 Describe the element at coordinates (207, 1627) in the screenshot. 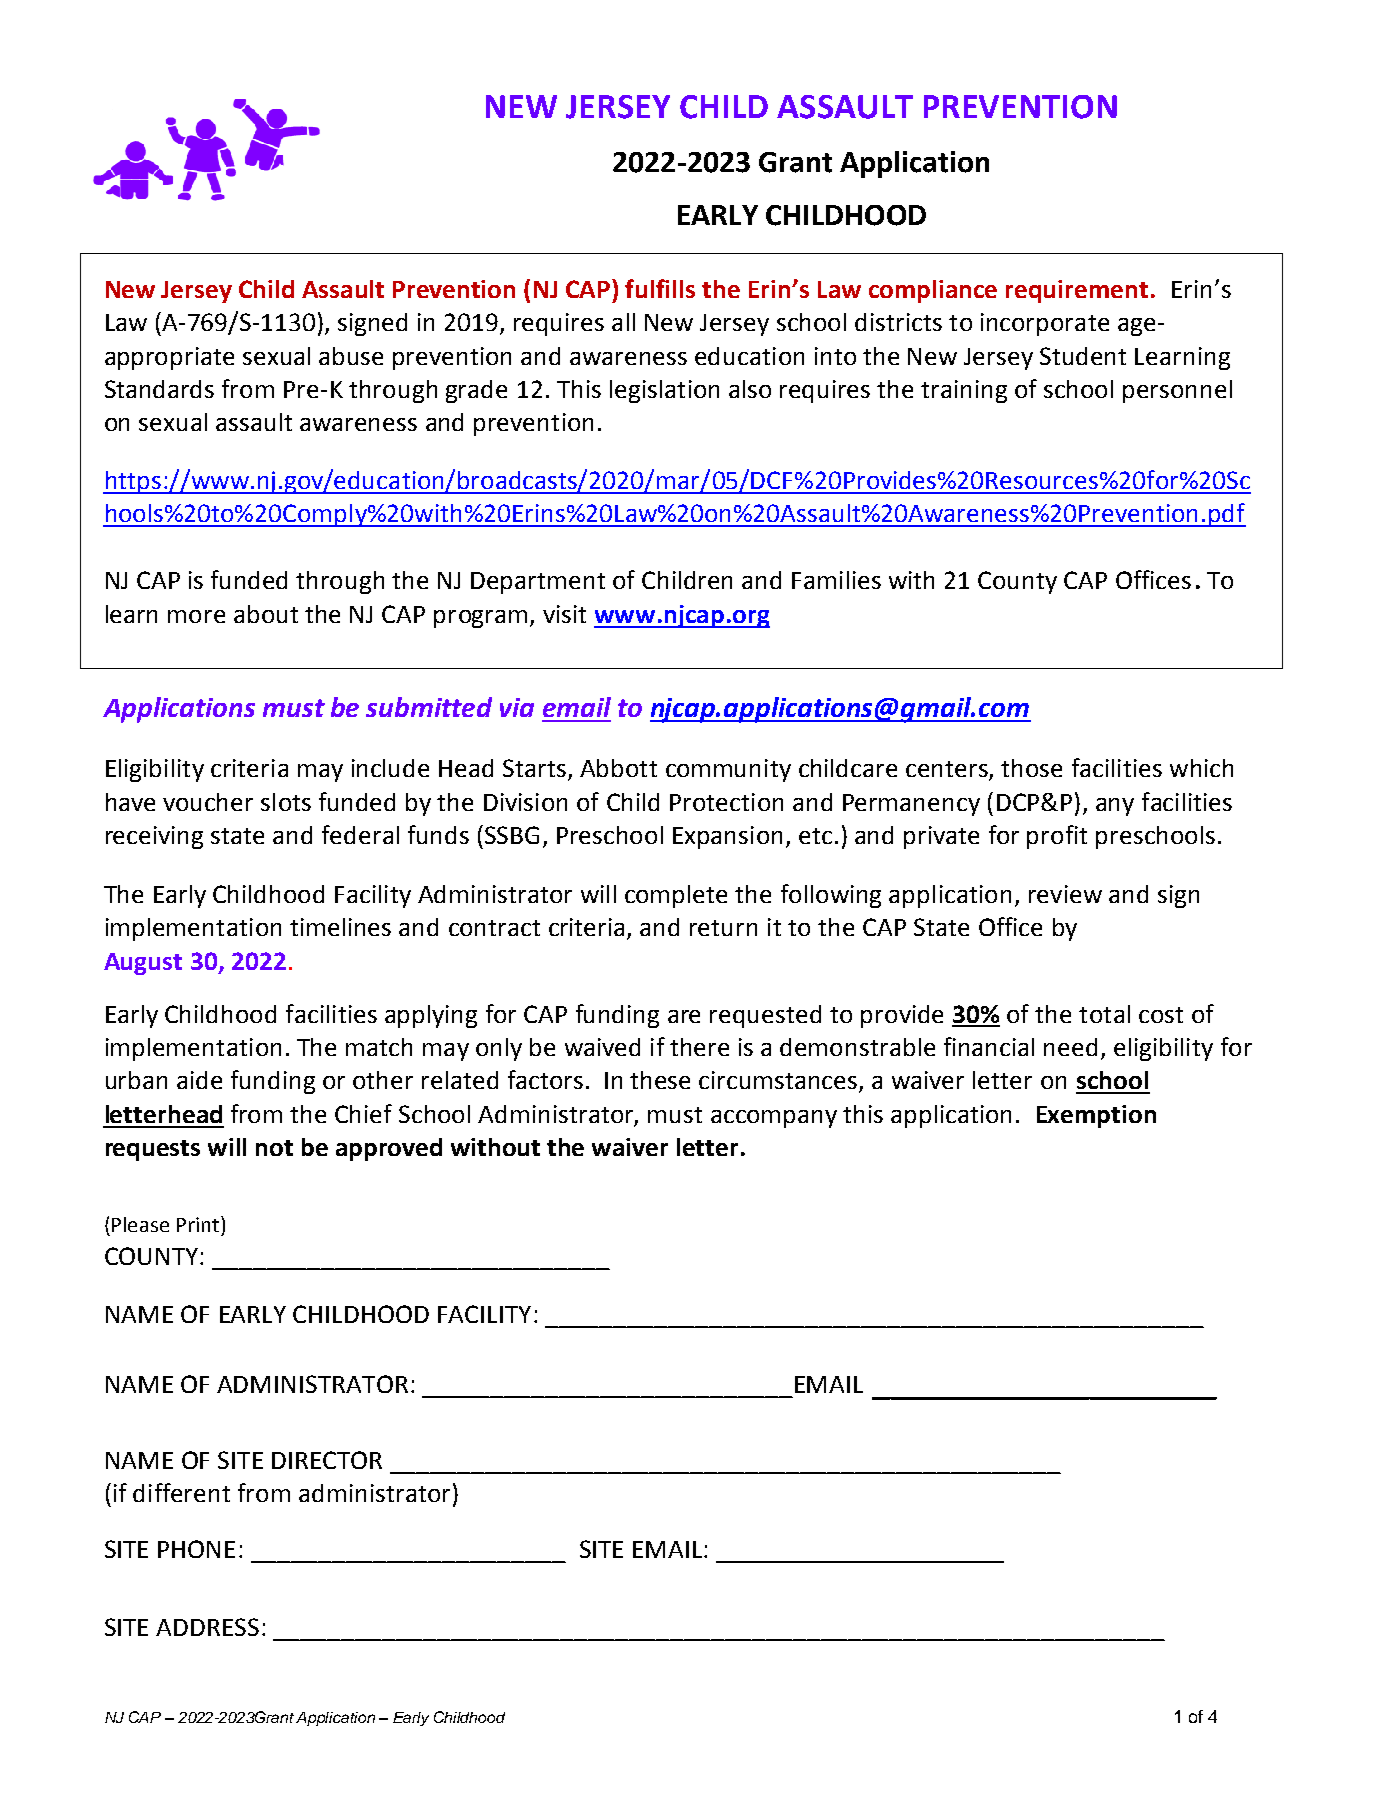

I see `ADDRESS` at that location.
